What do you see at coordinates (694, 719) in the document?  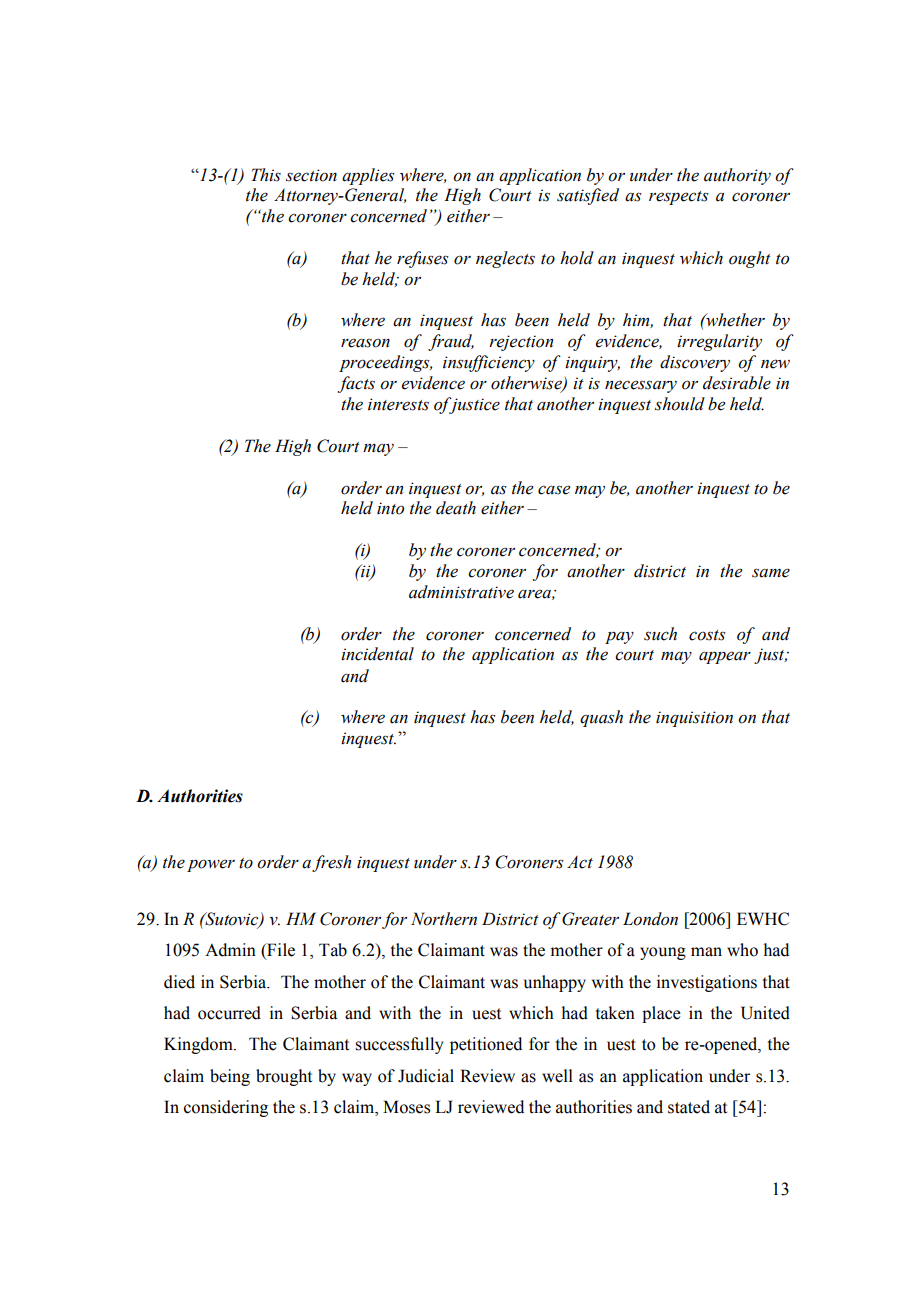 I see `inquisition` at bounding box center [694, 719].
